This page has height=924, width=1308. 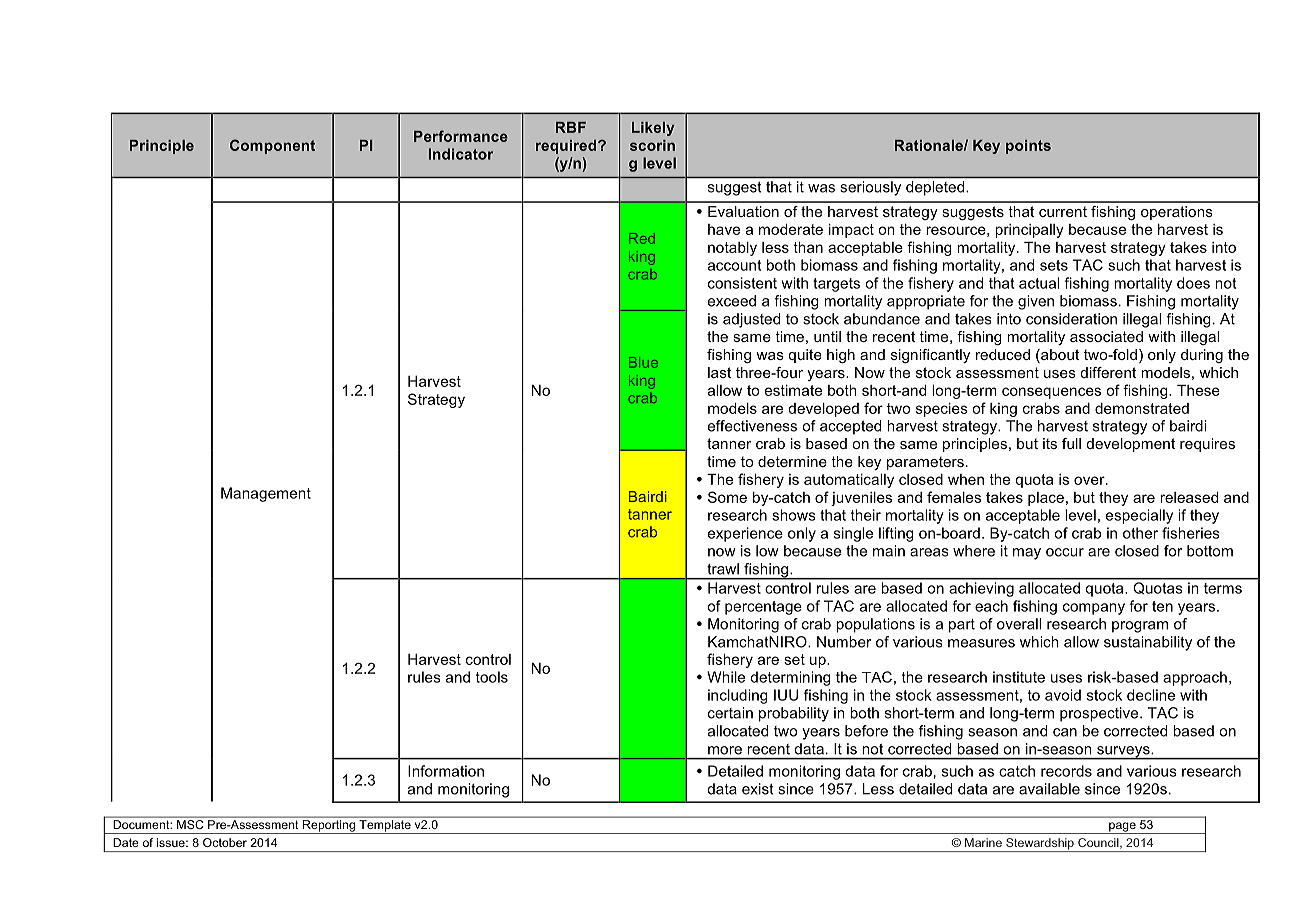 I want to click on points, so click(x=1028, y=147).
